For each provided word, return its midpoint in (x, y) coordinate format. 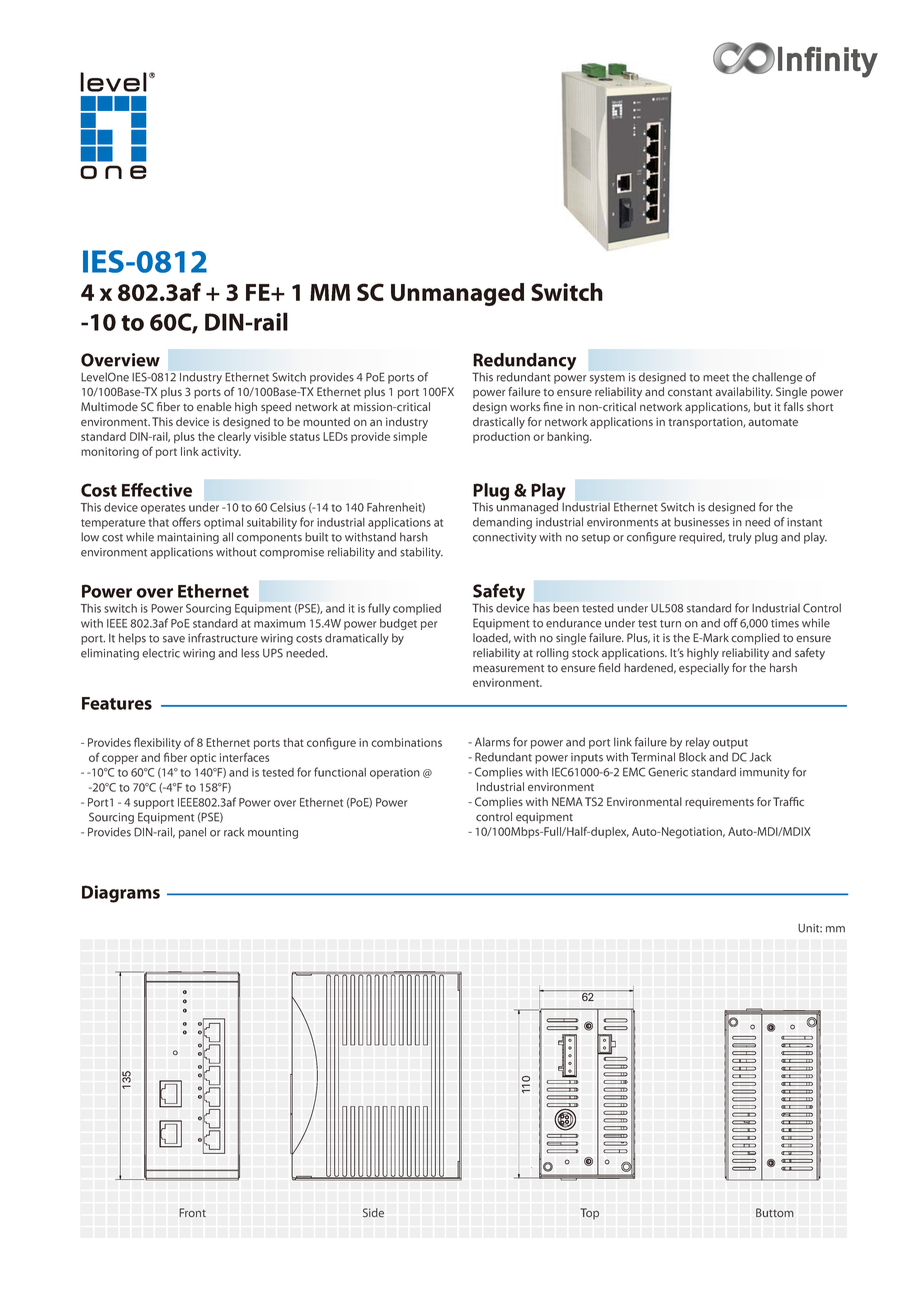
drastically (499, 423)
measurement (508, 668)
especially (704, 669)
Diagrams (121, 894)
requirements (719, 803)
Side (373, 1212)
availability (744, 393)
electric (161, 653)
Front (193, 1212)
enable (214, 406)
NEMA (567, 801)
